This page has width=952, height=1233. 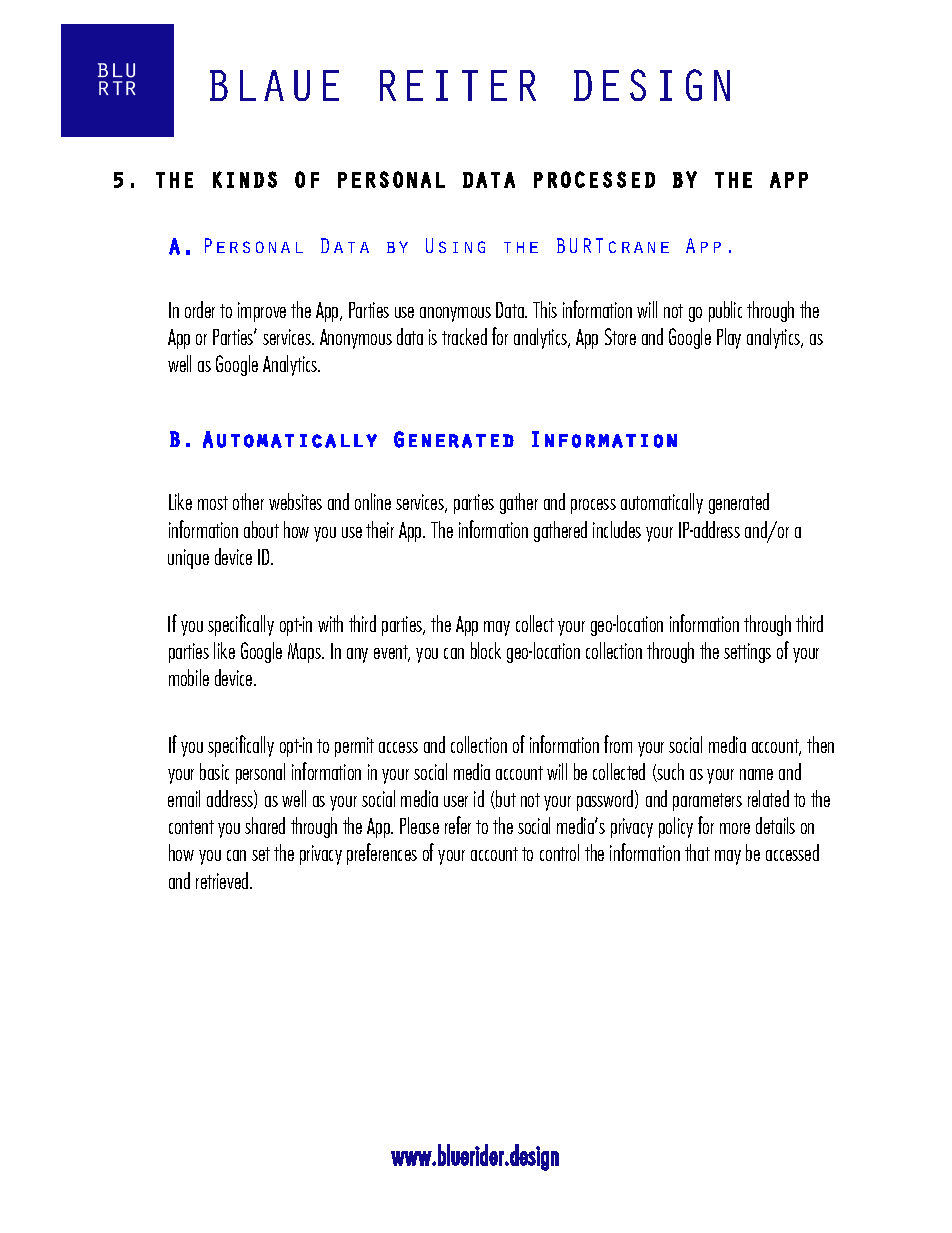 What do you see at coordinates (725, 311) in the page?
I see `public` at bounding box center [725, 311].
